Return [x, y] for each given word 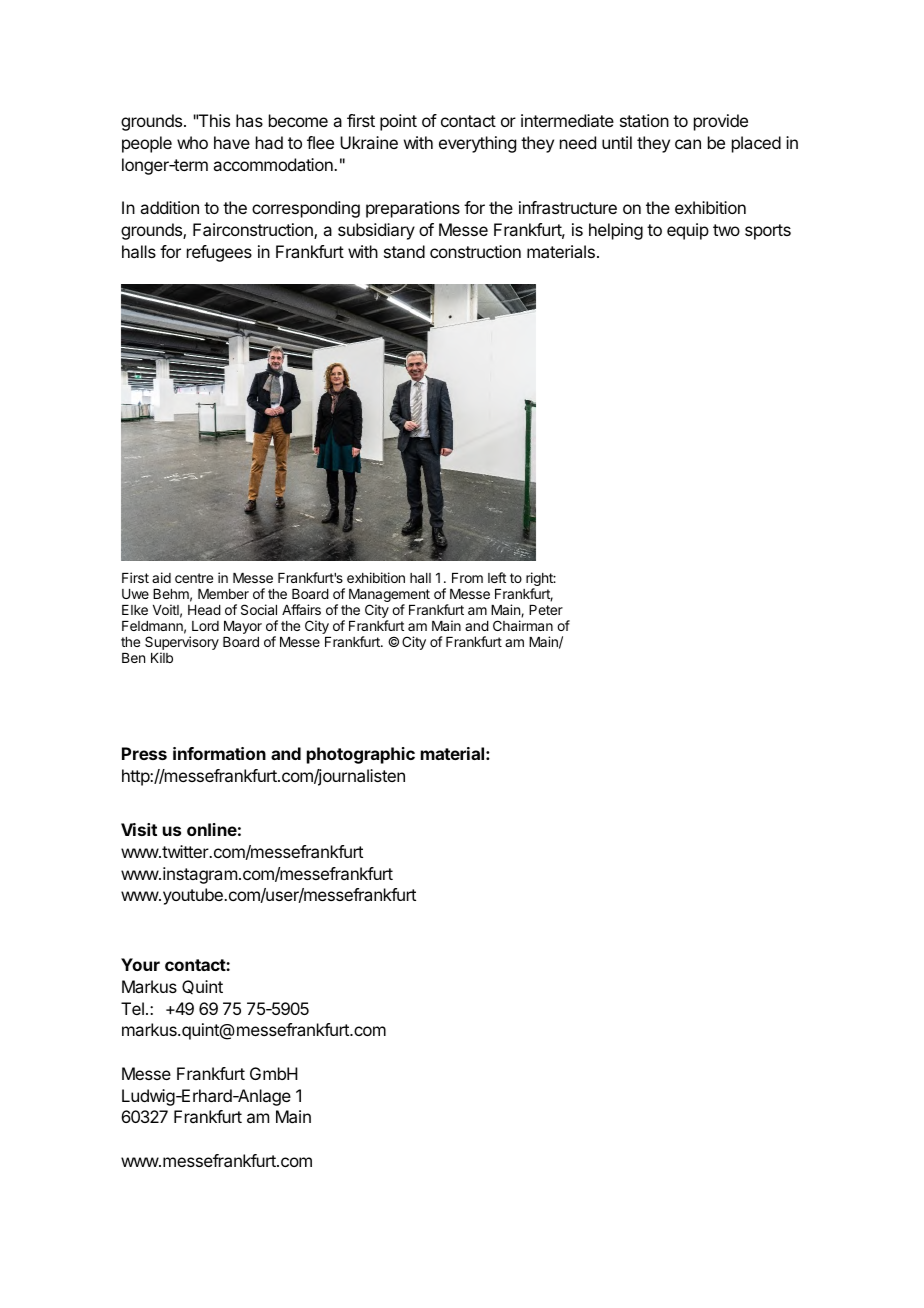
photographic [361, 755]
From [467, 578]
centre [194, 578]
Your [140, 964]
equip [688, 231]
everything [477, 144]
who [192, 142]
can [688, 144]
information [219, 753]
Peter [546, 610]
